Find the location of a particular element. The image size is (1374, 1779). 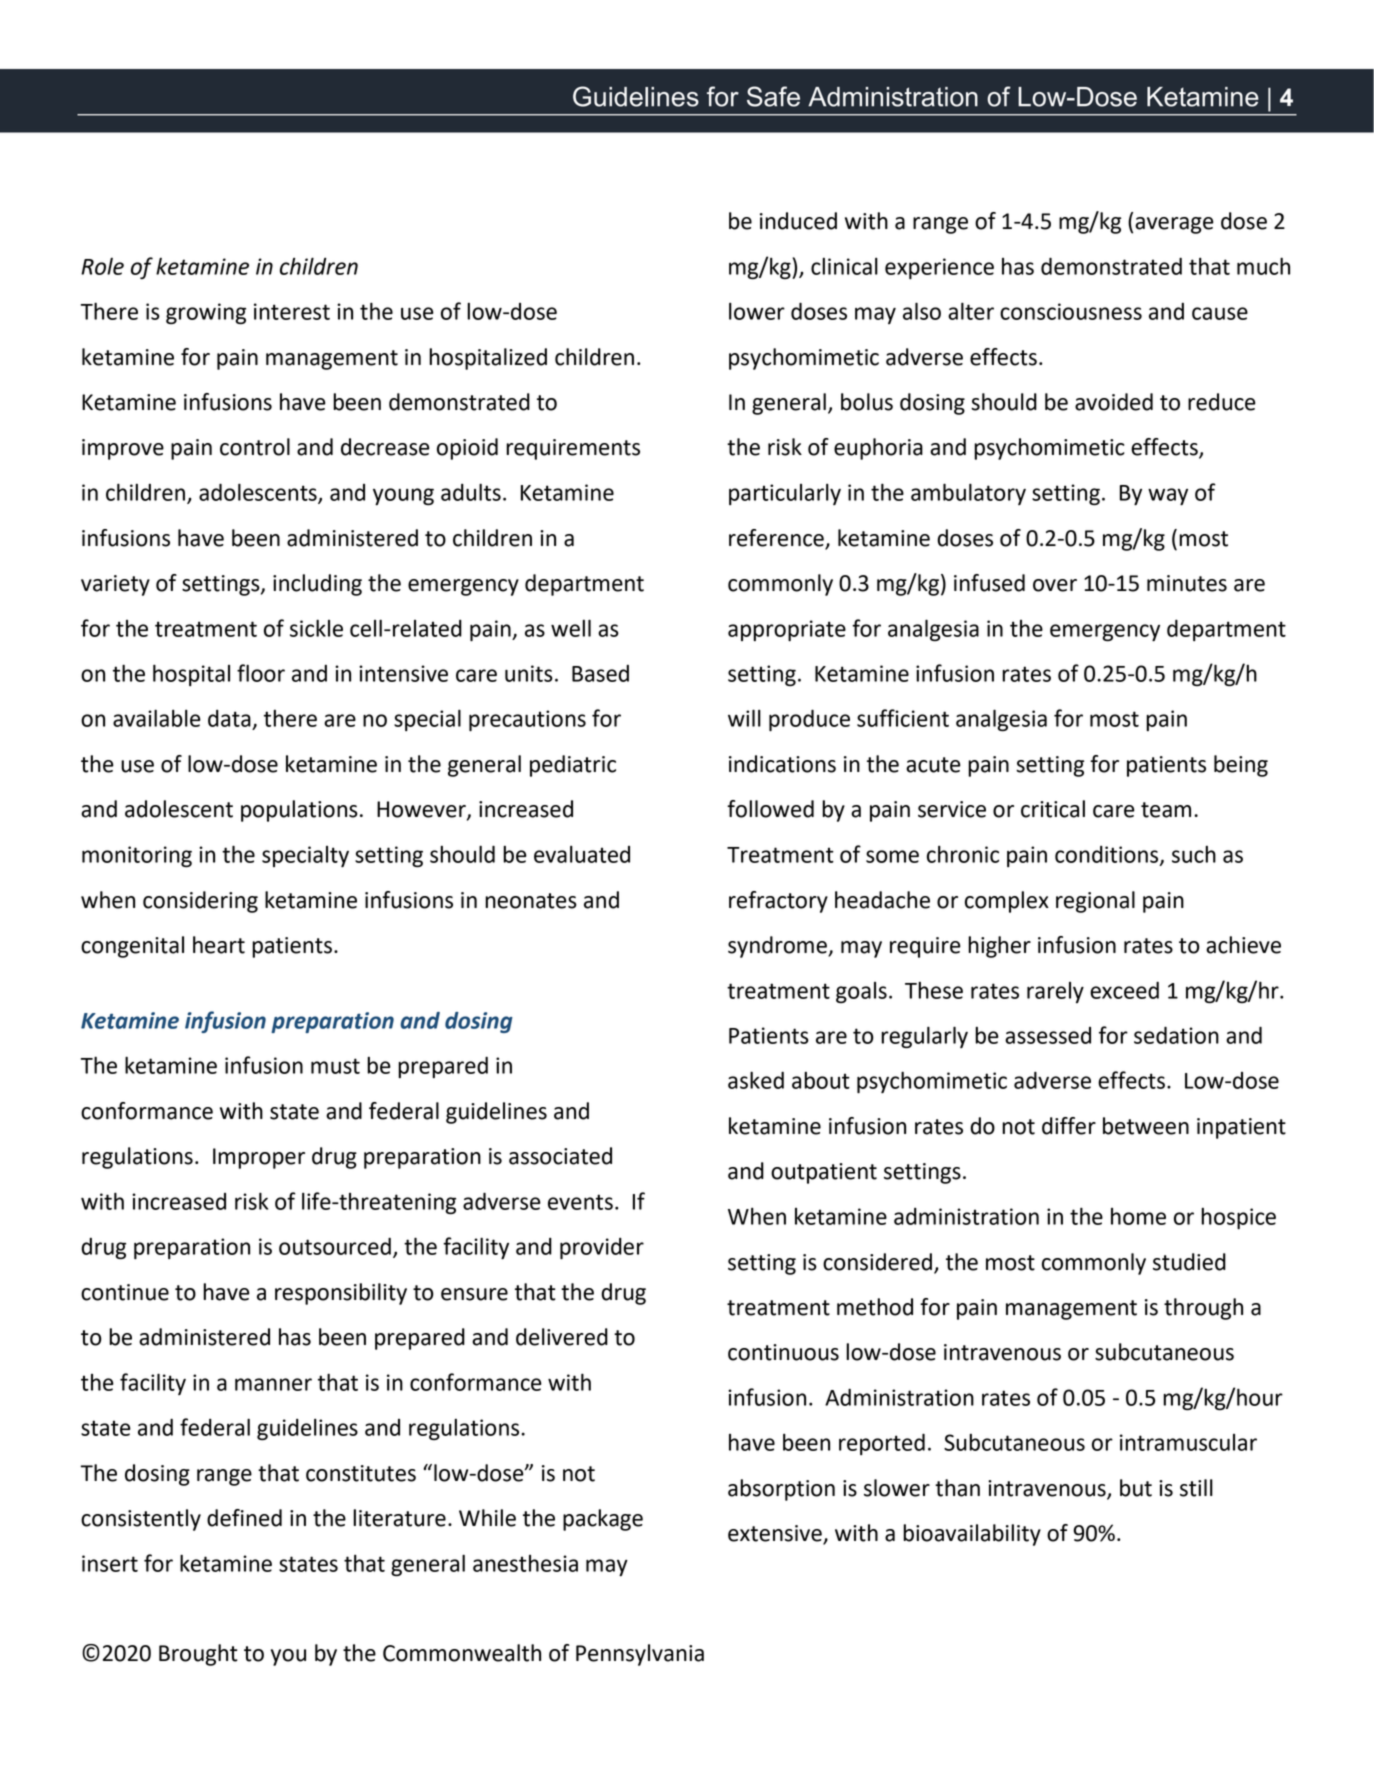

home is located at coordinates (1138, 1216).
